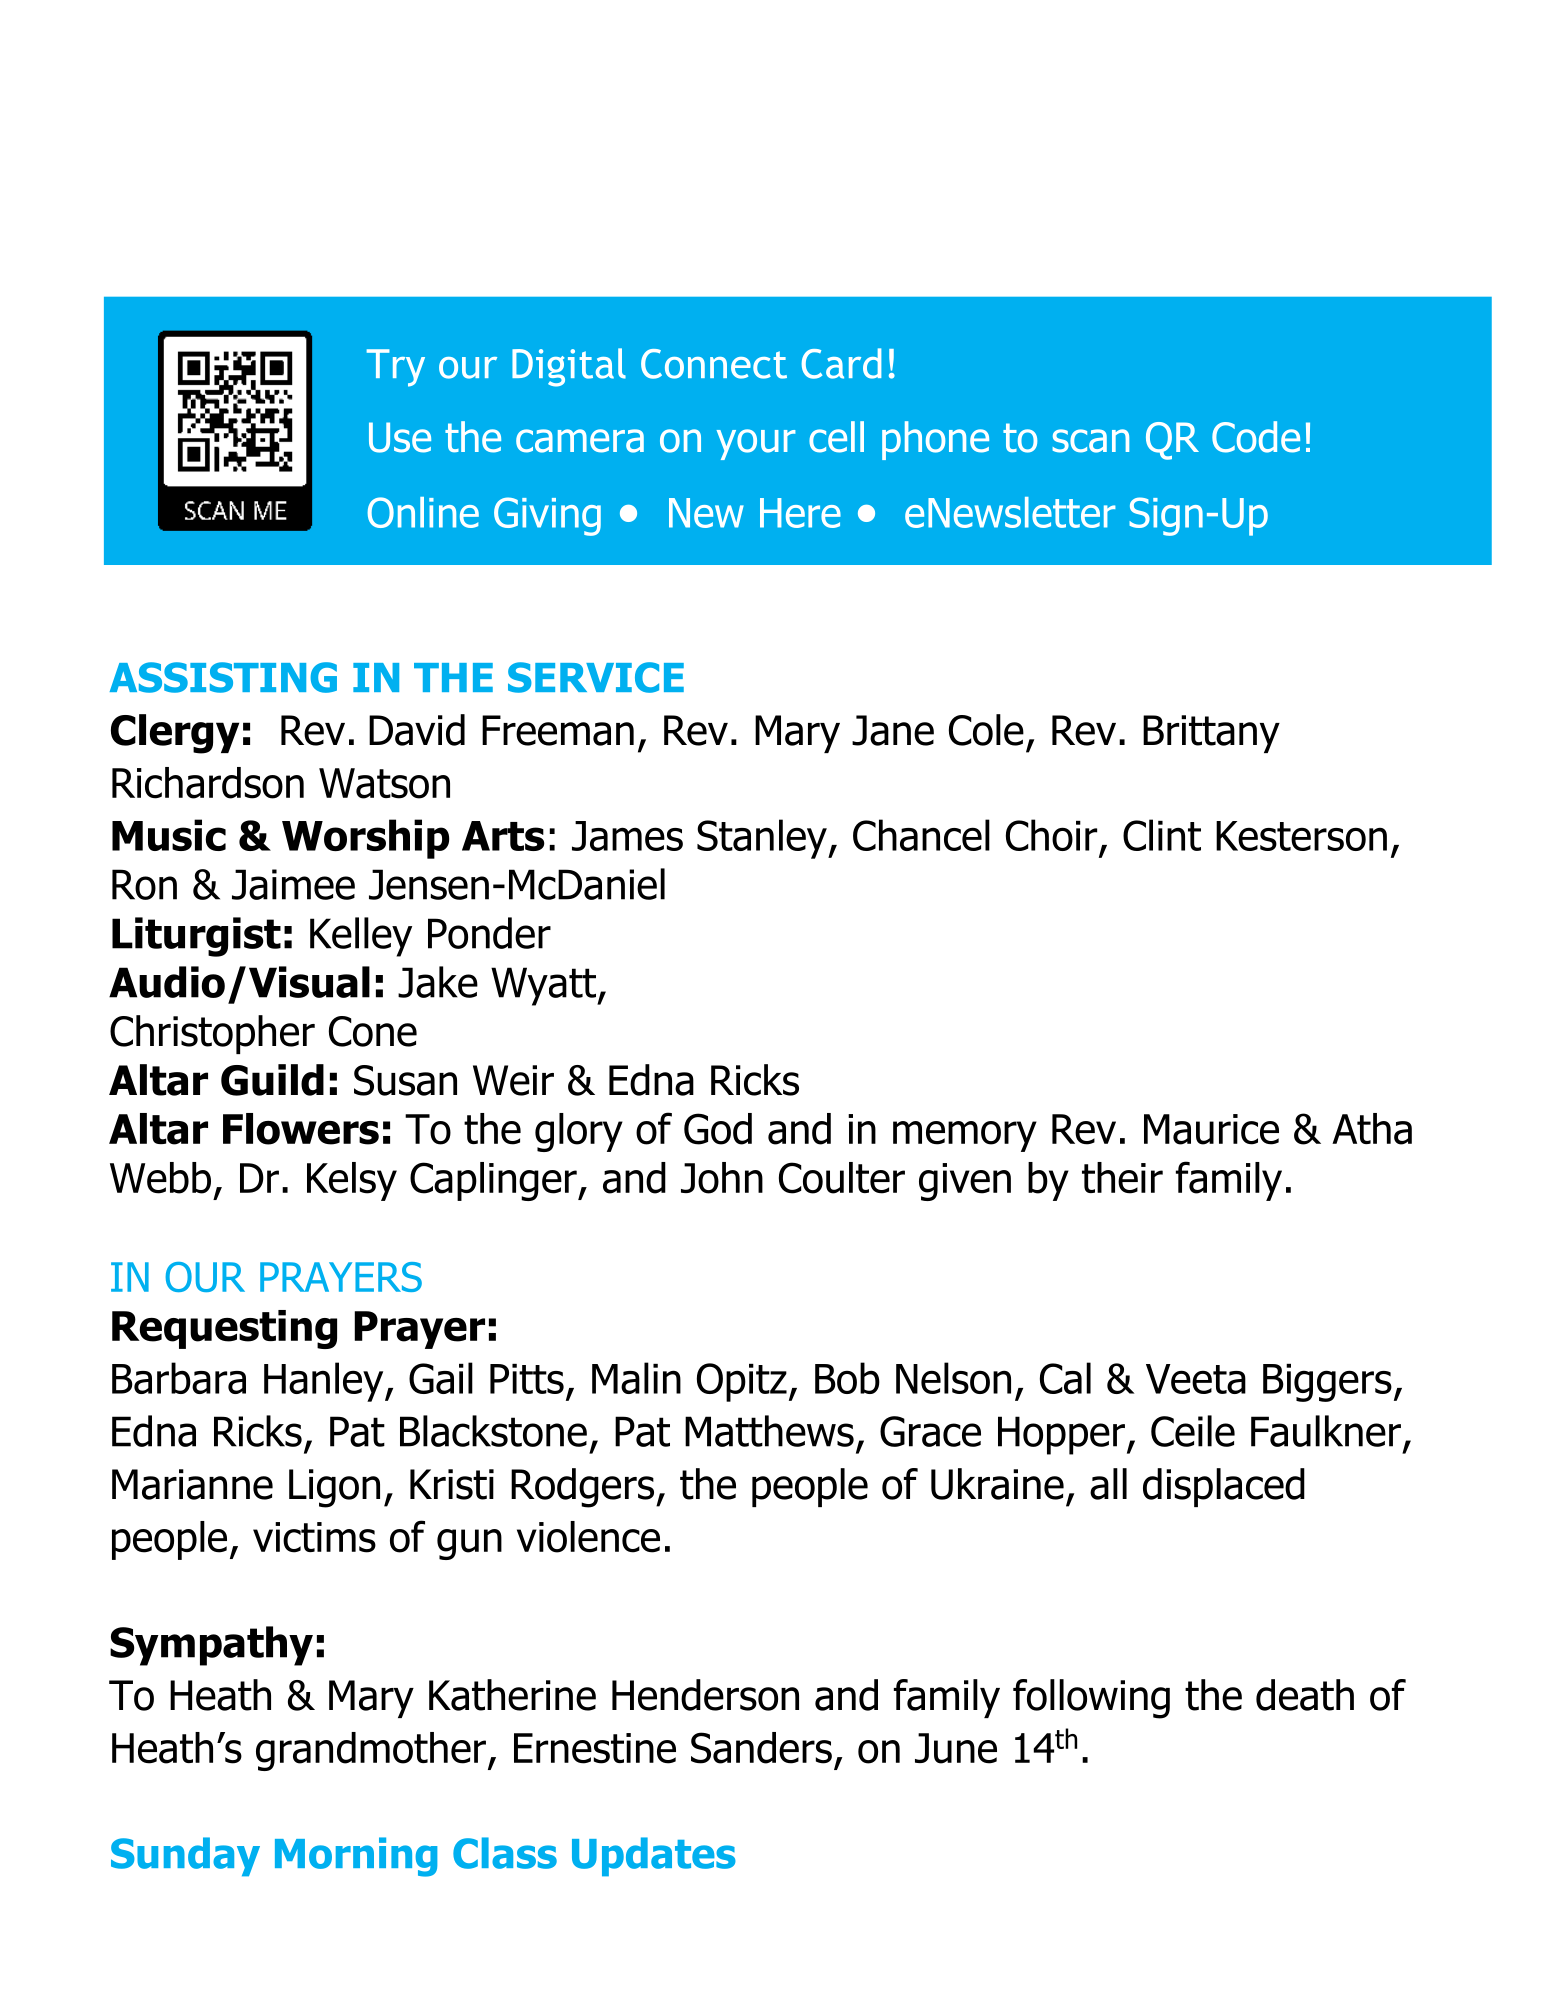 The width and height of the image is (1550, 2005). Describe the element at coordinates (400, 437) in the image. I see `Use` at that location.
